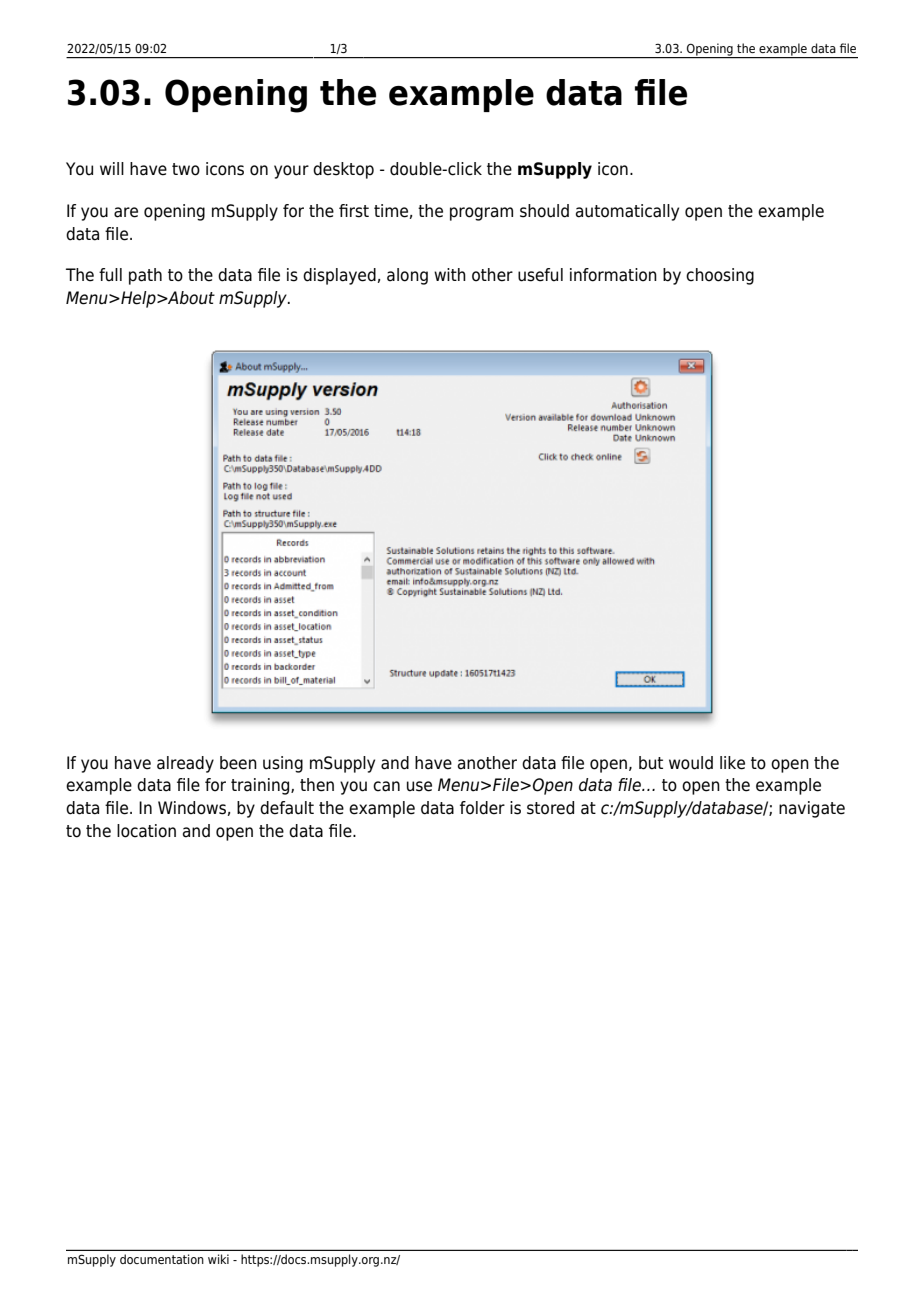 The width and height of the document is (924, 1308). What do you see at coordinates (812, 809) in the document?
I see `navigate` at bounding box center [812, 809].
